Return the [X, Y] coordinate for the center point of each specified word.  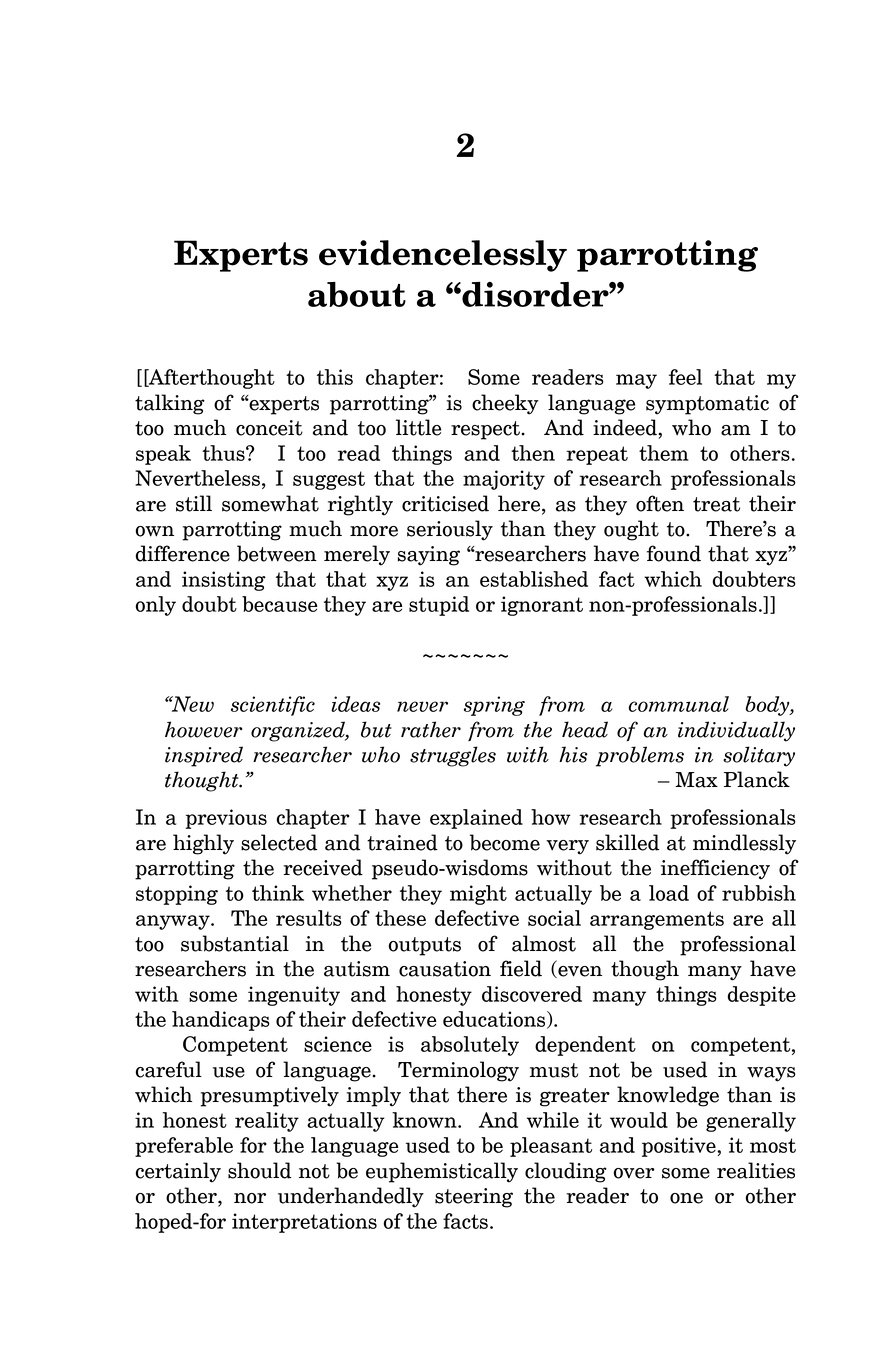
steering [474, 1198]
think [278, 893]
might [478, 895]
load [669, 893]
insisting [224, 581]
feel [685, 377]
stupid [439, 606]
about [357, 294]
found [674, 553]
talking [170, 404]
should [259, 1170]
